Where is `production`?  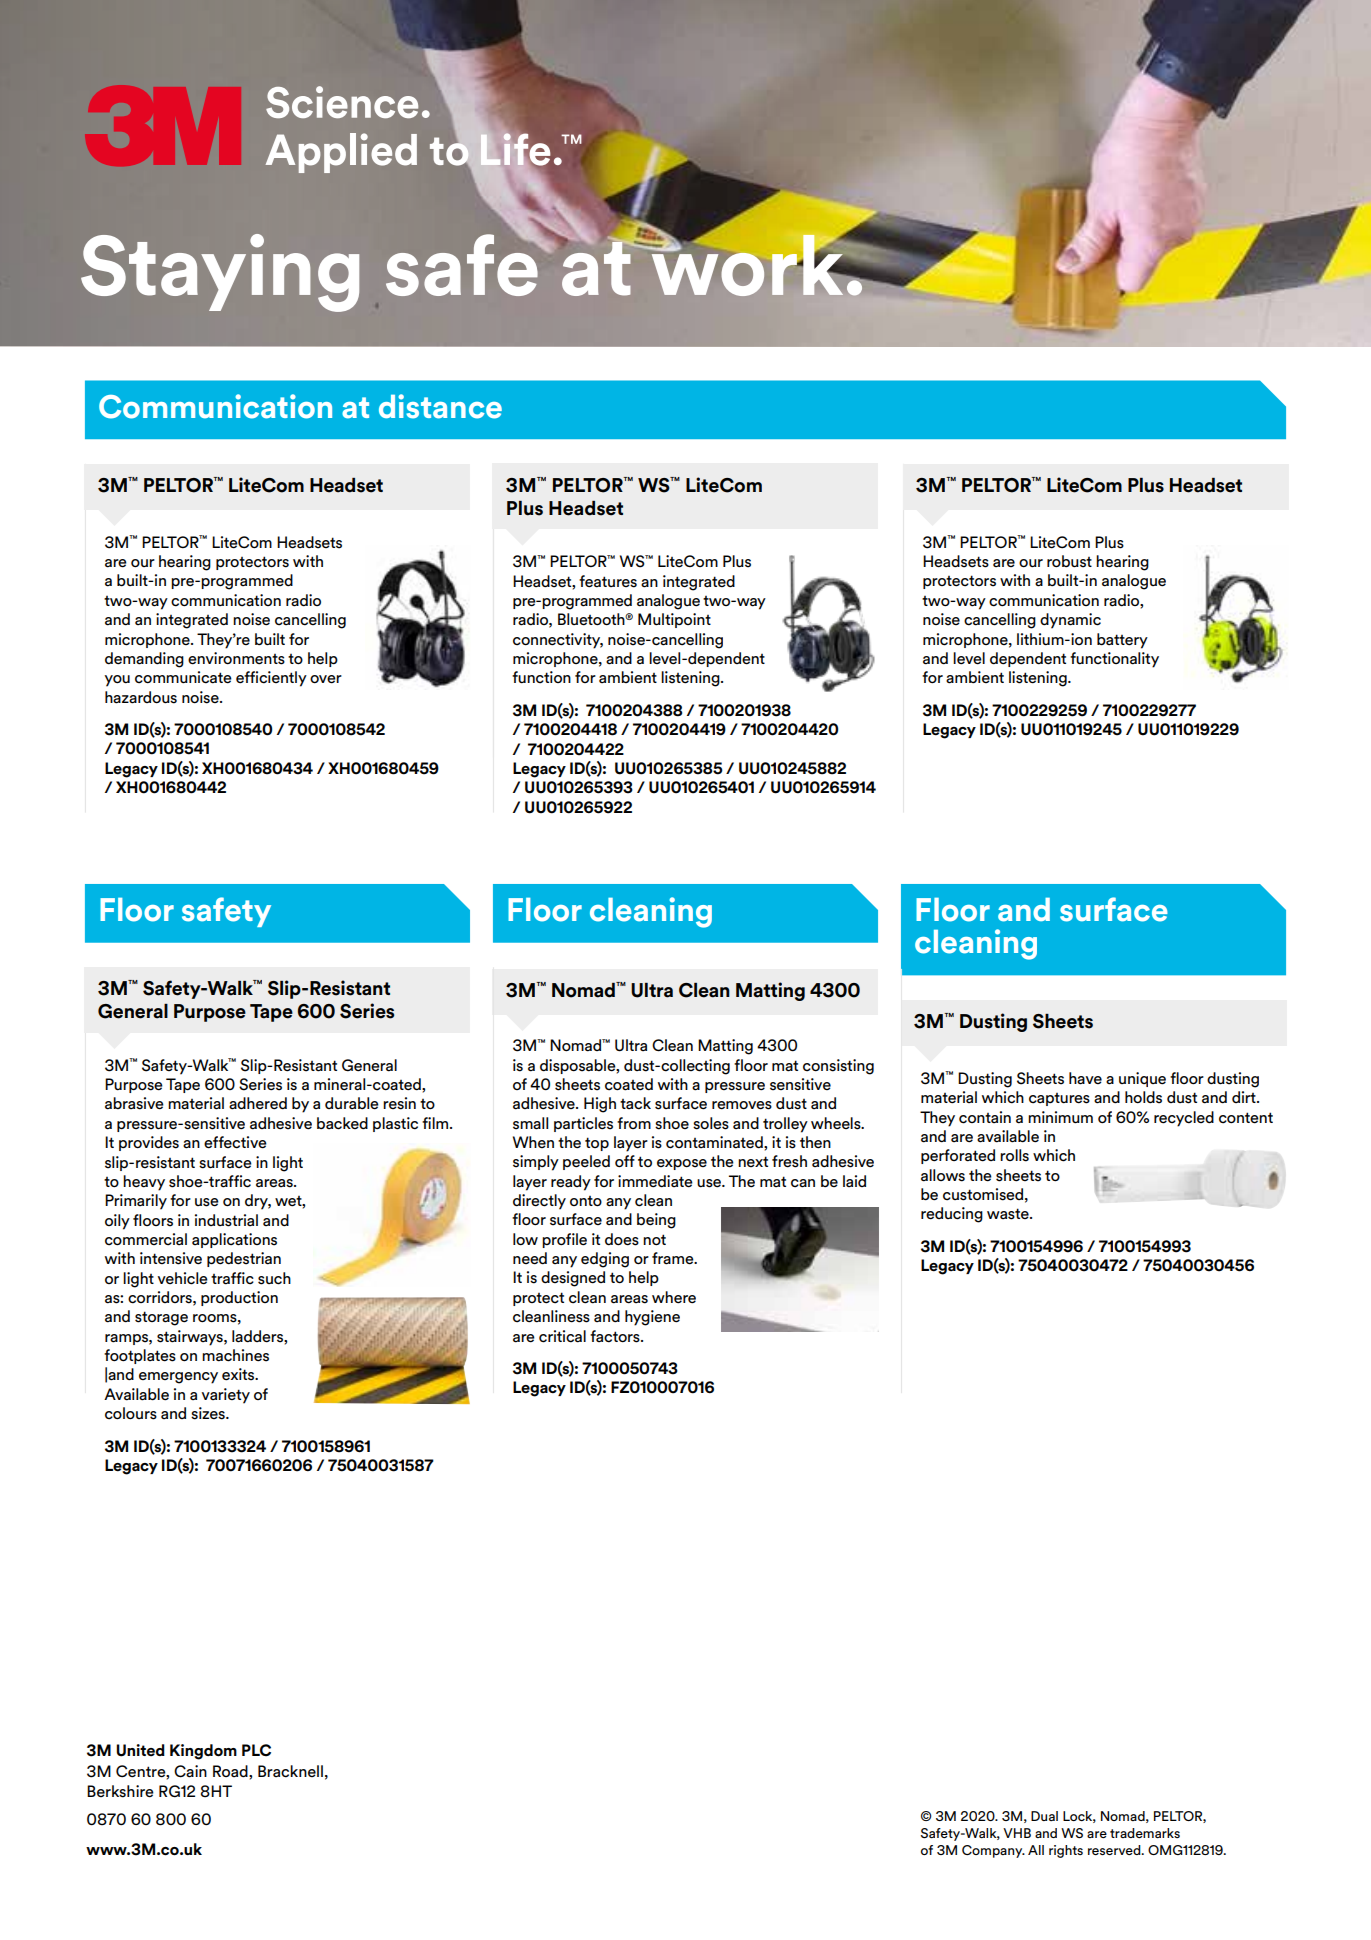
production is located at coordinates (239, 1298).
